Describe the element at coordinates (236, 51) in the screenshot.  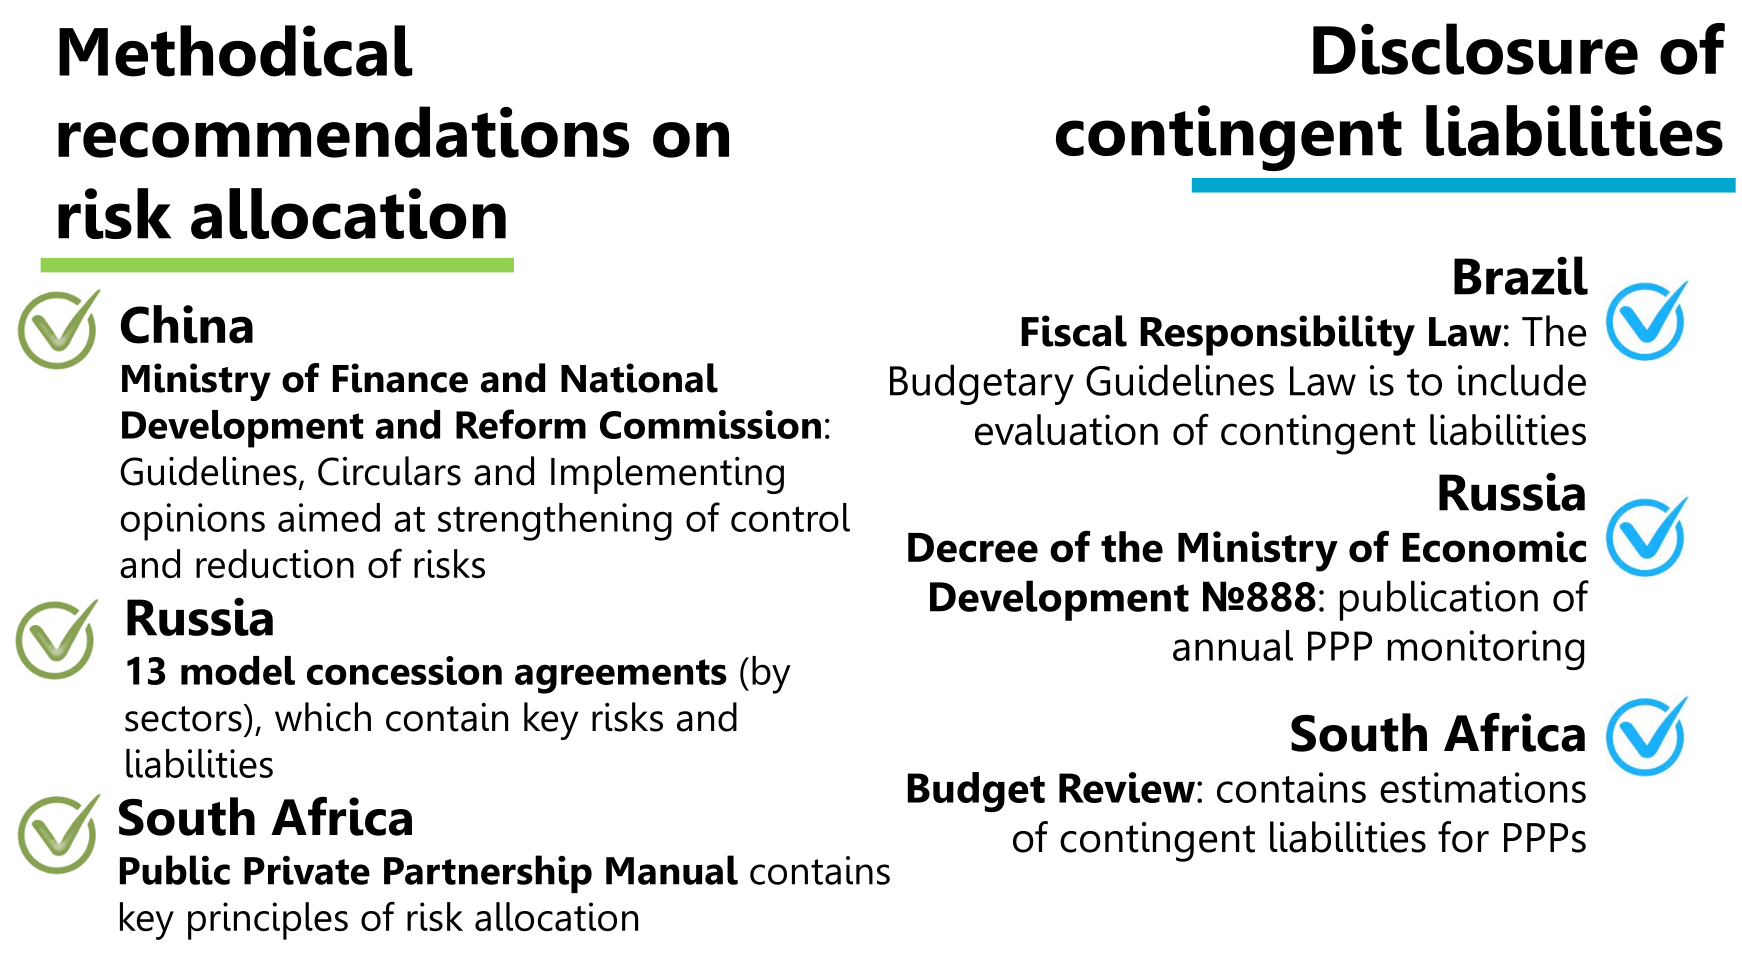
I see `Methodical` at that location.
